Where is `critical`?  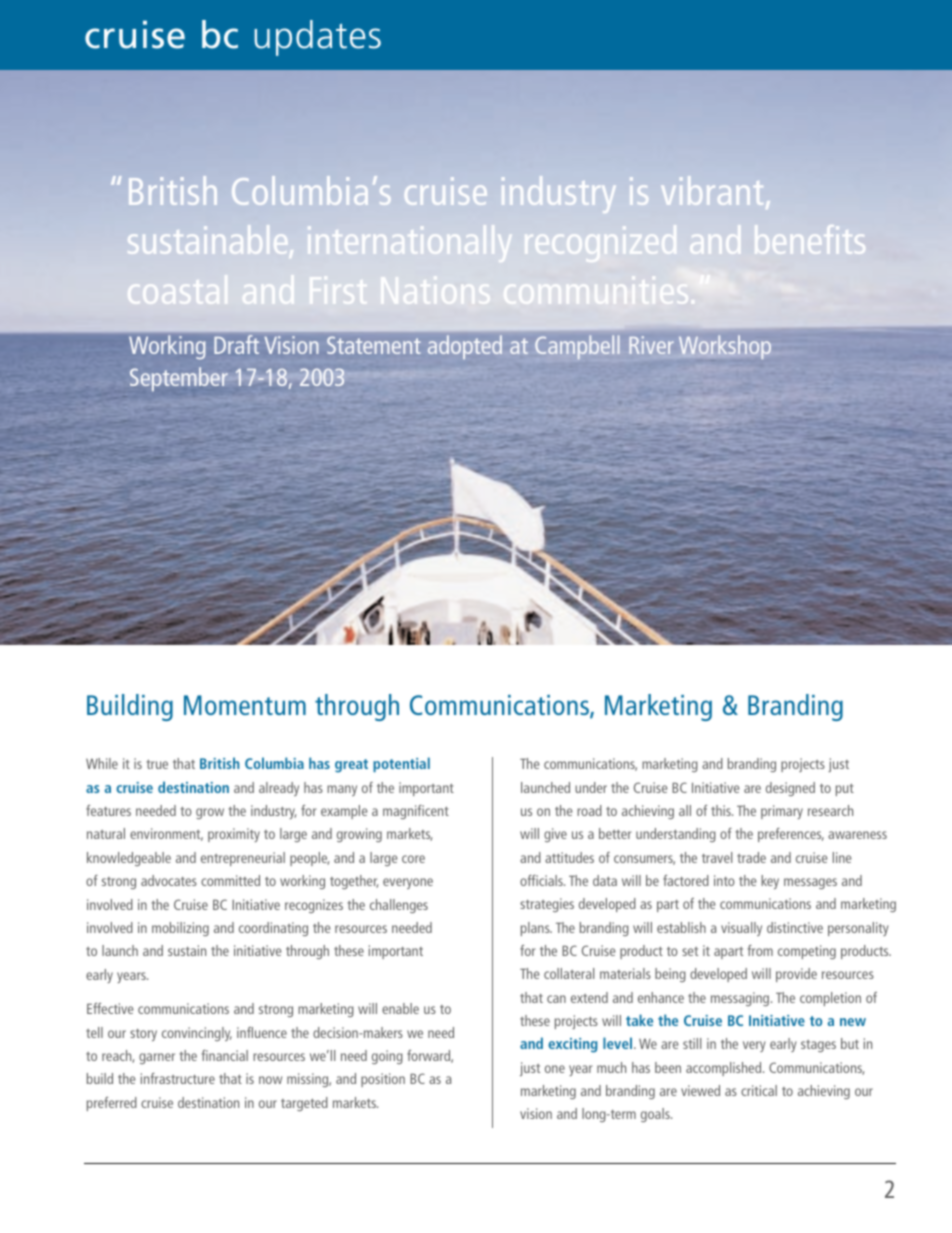 critical is located at coordinates (759, 1090).
